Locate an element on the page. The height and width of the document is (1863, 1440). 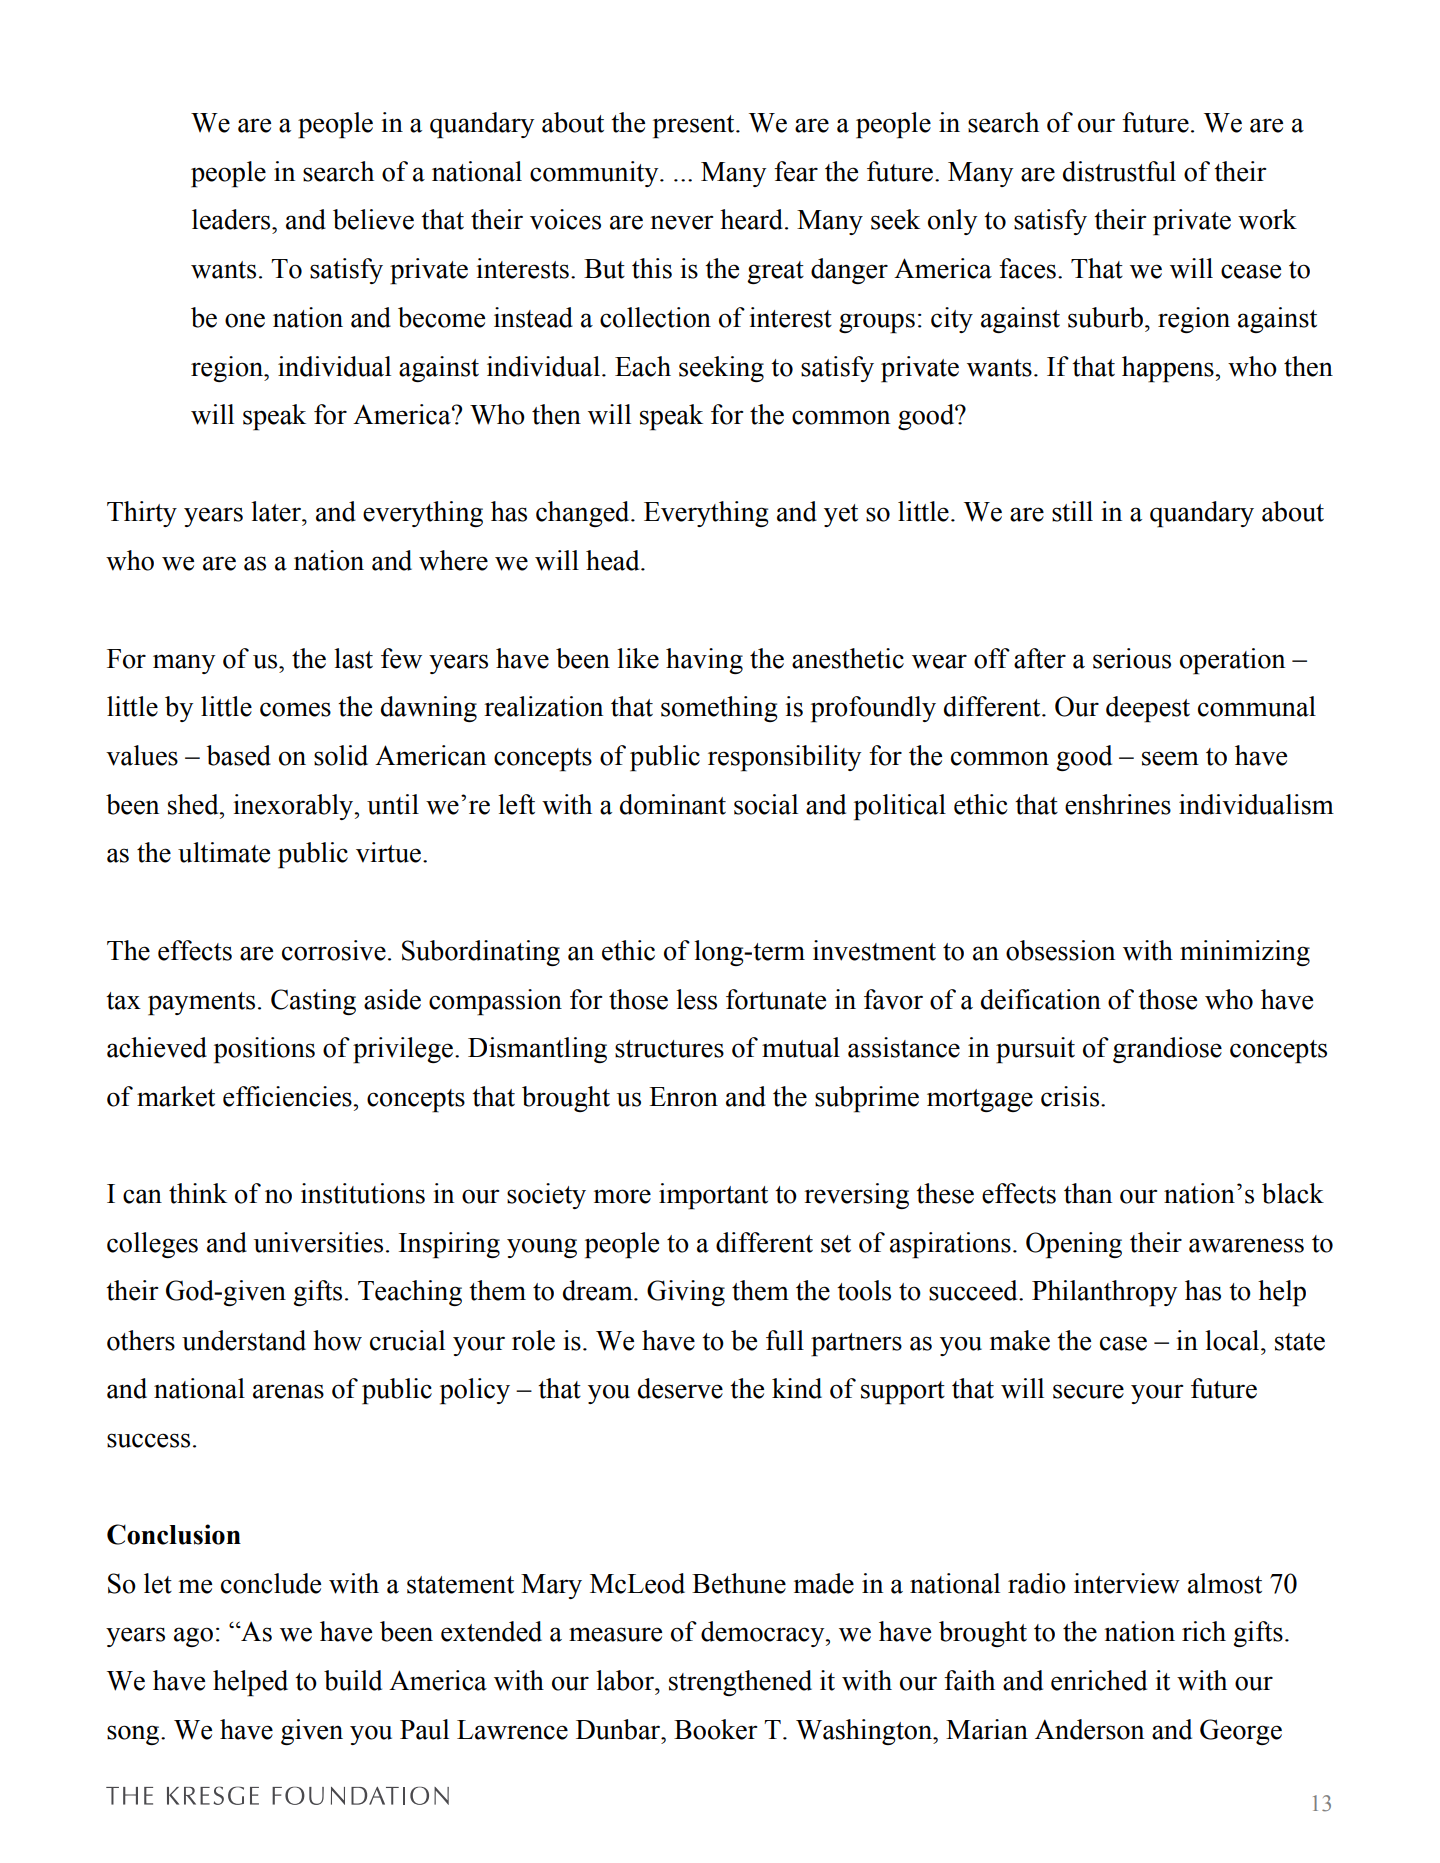
present is located at coordinates (695, 127).
